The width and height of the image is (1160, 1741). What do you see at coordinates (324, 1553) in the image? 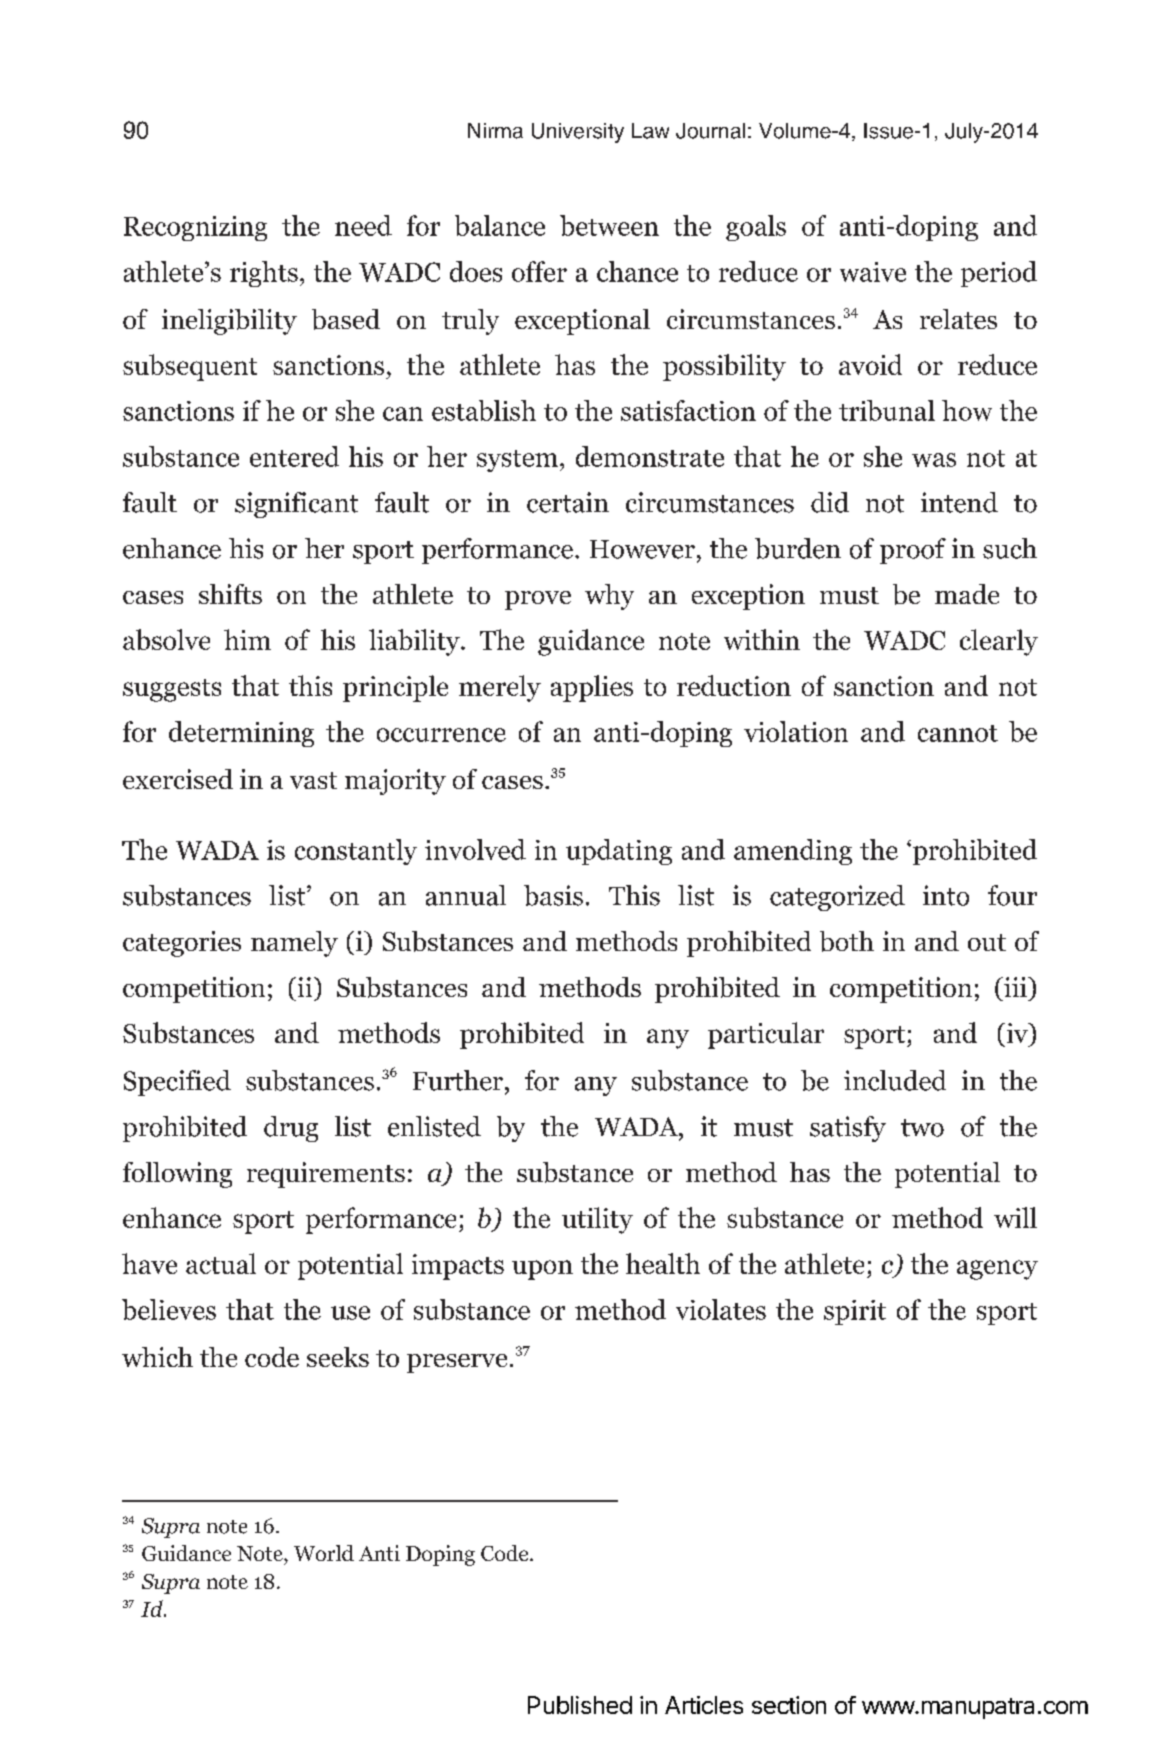
I see `World` at bounding box center [324, 1553].
